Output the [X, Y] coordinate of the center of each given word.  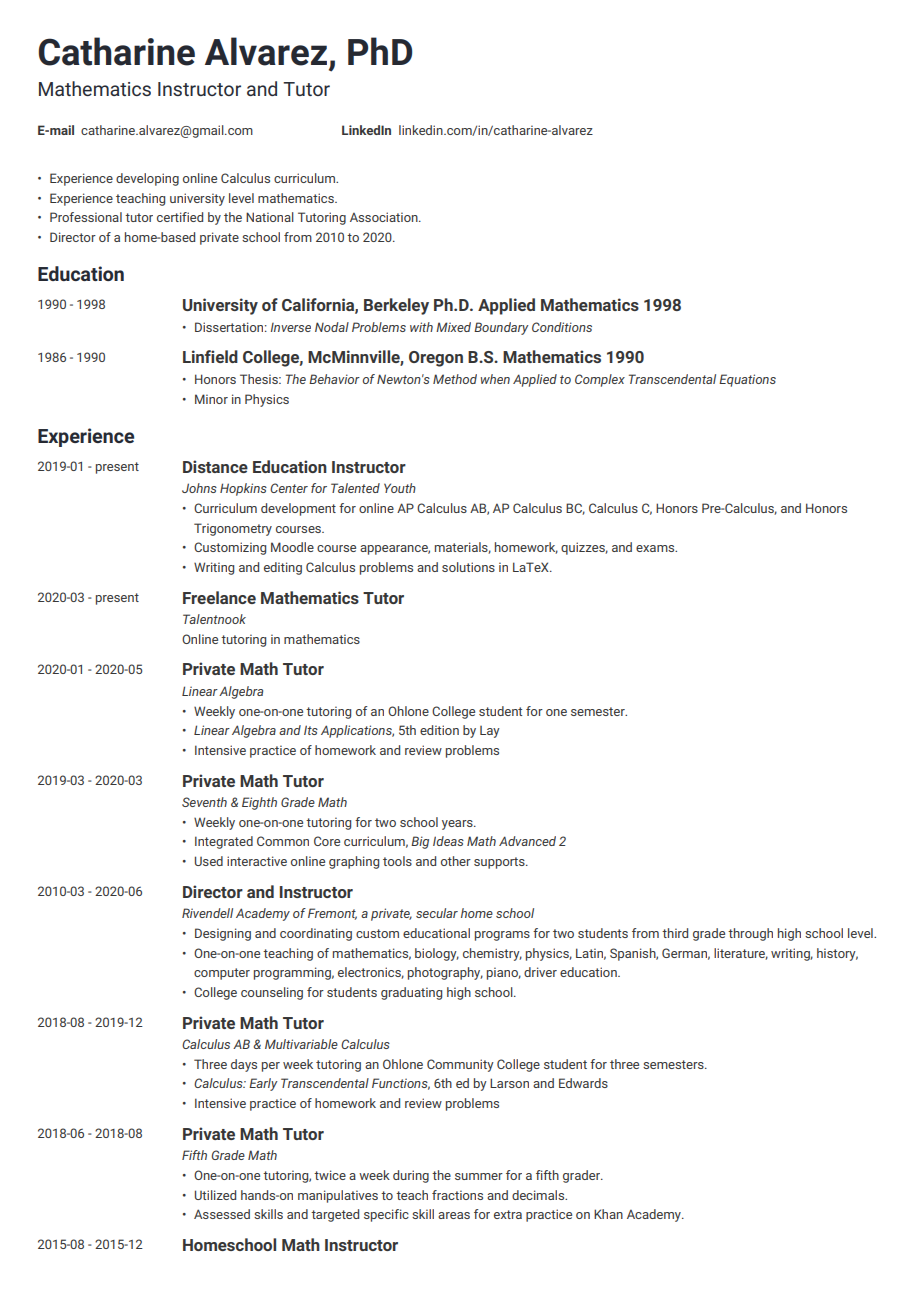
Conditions [562, 327]
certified [180, 217]
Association [385, 217]
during [411, 1176]
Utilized [215, 1195]
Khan [608, 1214]
